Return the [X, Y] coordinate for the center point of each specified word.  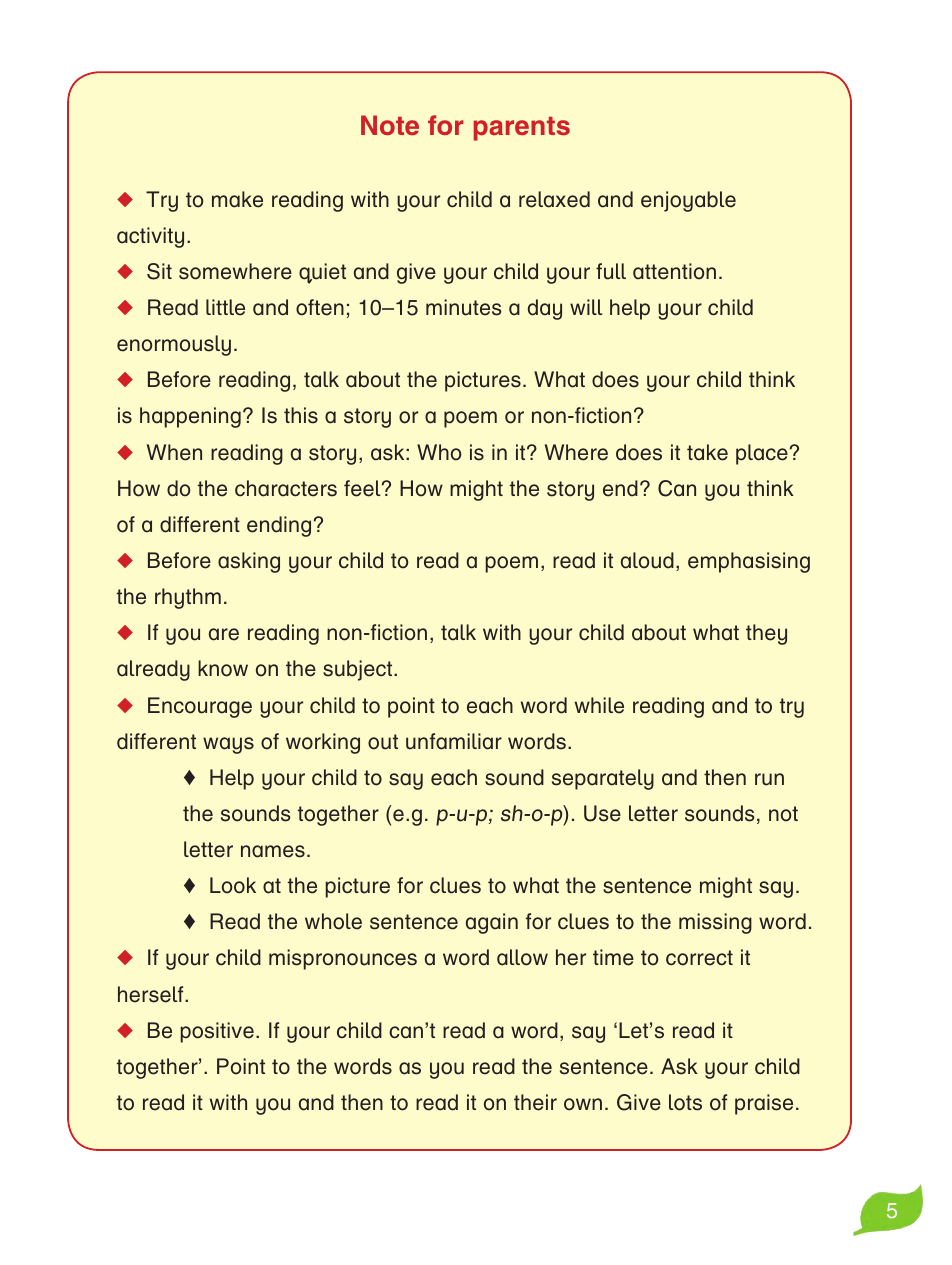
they [766, 634]
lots [685, 1102]
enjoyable [688, 201]
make [237, 199]
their [535, 1102]
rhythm [188, 598]
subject [359, 670]
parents [522, 129]
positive [217, 1032]
